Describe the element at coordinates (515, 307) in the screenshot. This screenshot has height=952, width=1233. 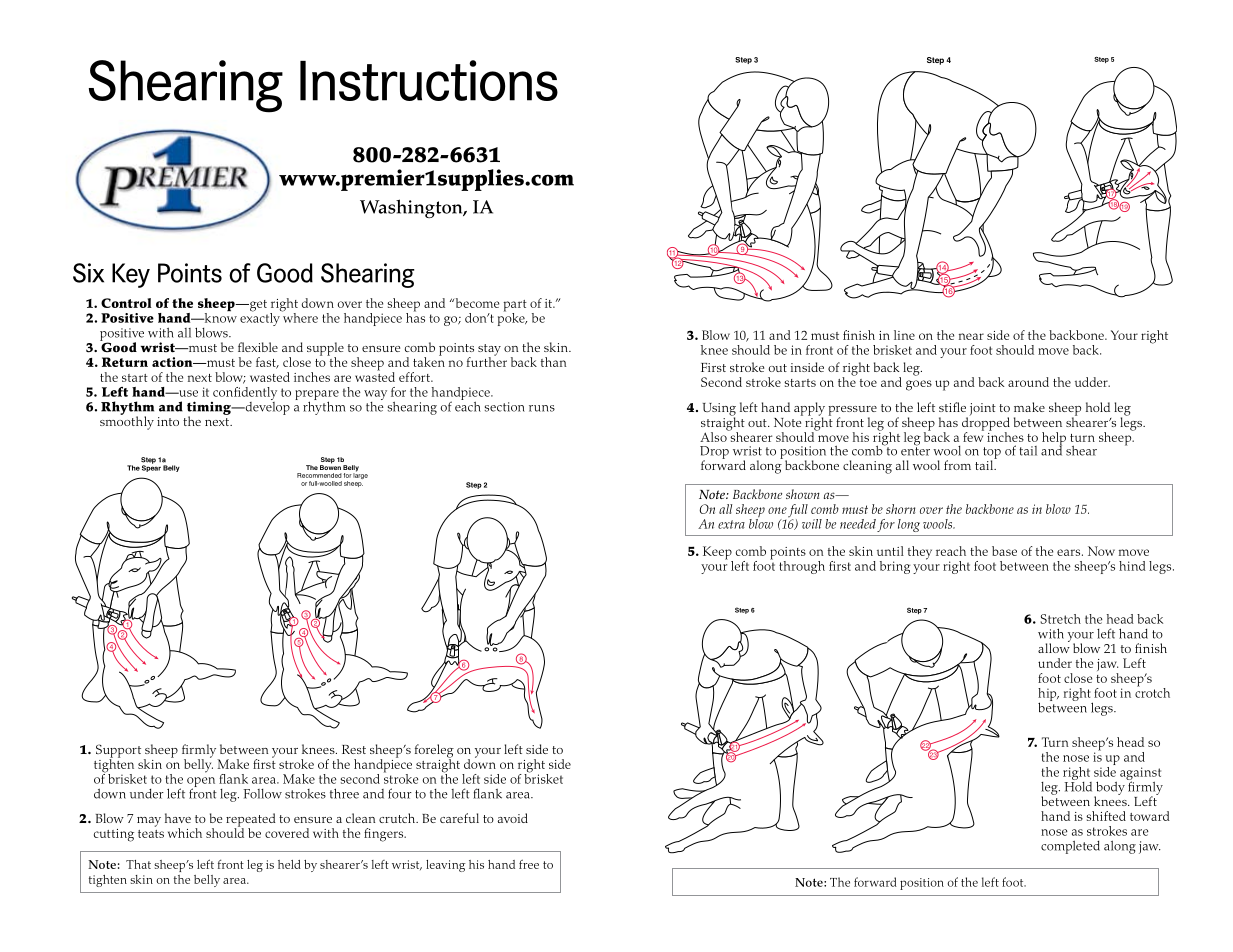
I see `part` at that location.
